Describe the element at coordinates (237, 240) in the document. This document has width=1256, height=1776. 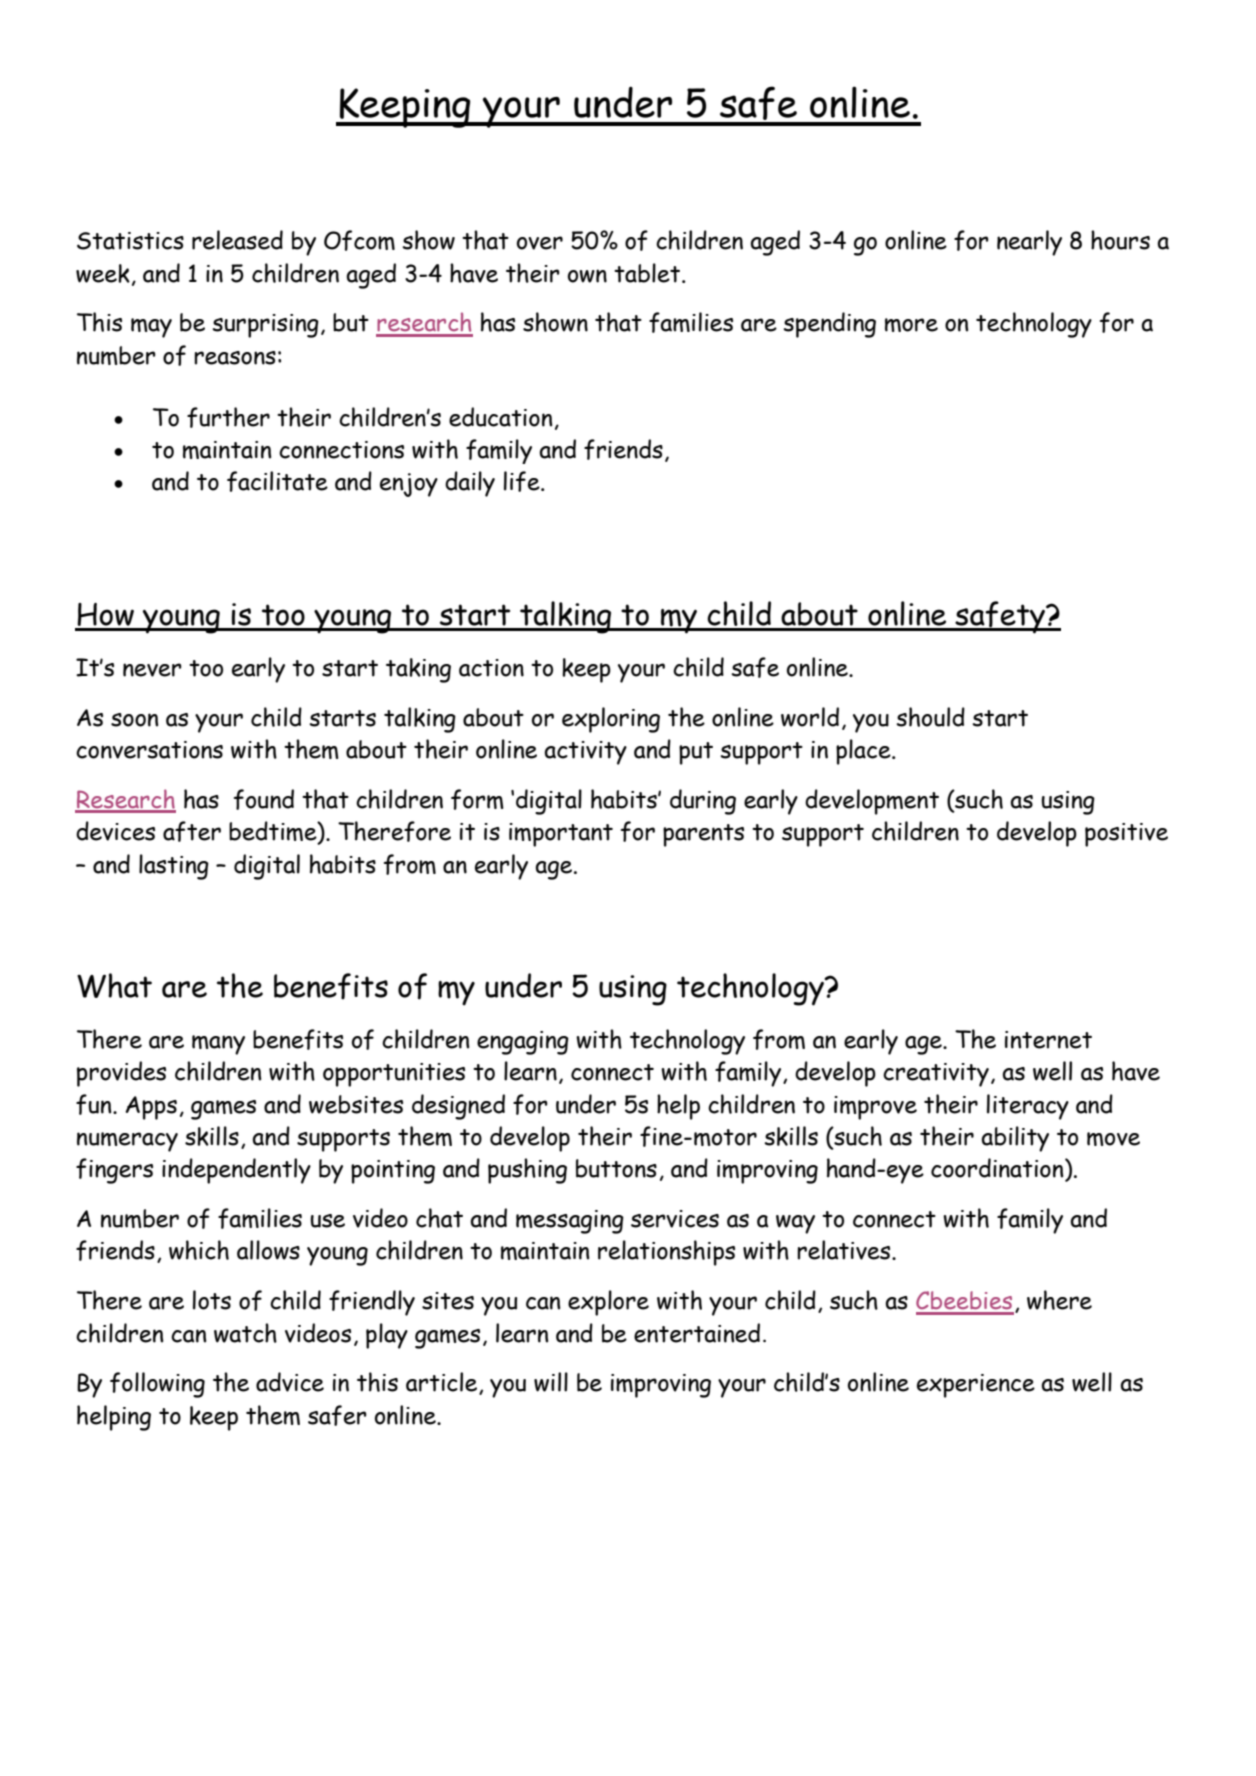
I see `released` at that location.
